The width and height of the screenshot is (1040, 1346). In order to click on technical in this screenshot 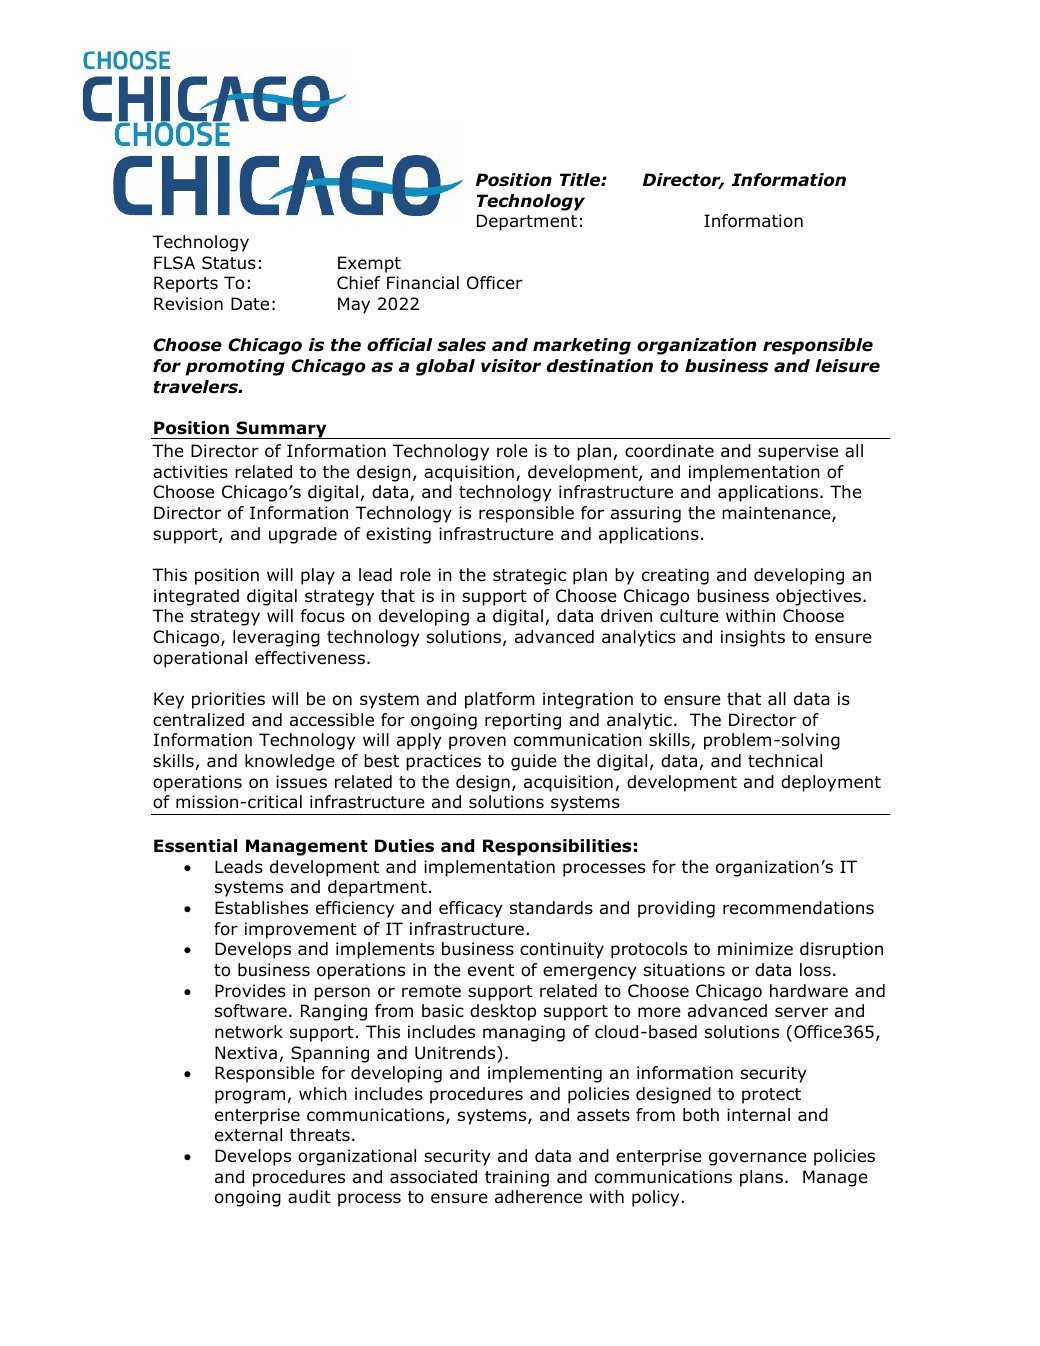, I will do `click(785, 761)`.
